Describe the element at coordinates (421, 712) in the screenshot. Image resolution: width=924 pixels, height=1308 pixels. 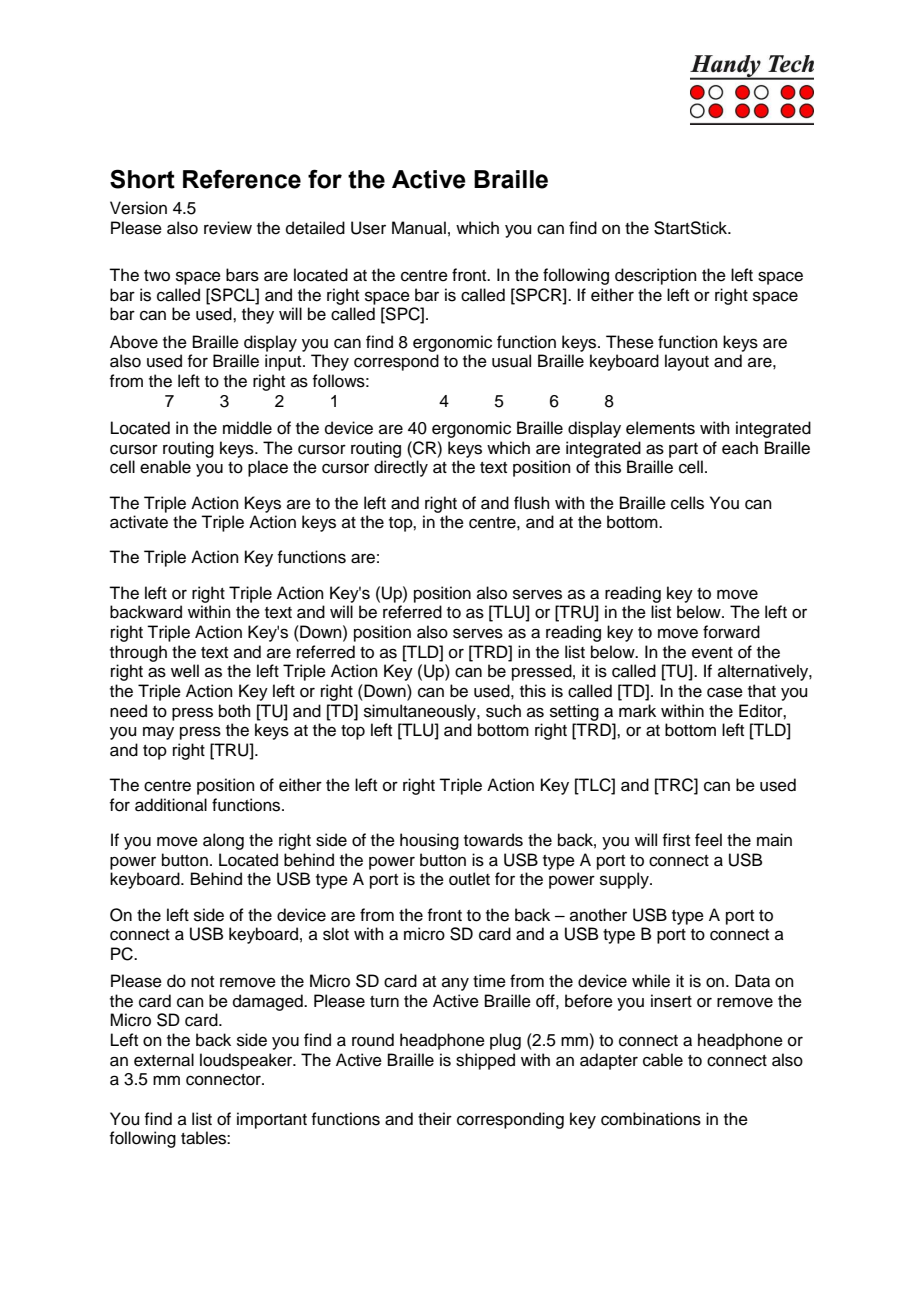
I see `simultaneously` at that location.
